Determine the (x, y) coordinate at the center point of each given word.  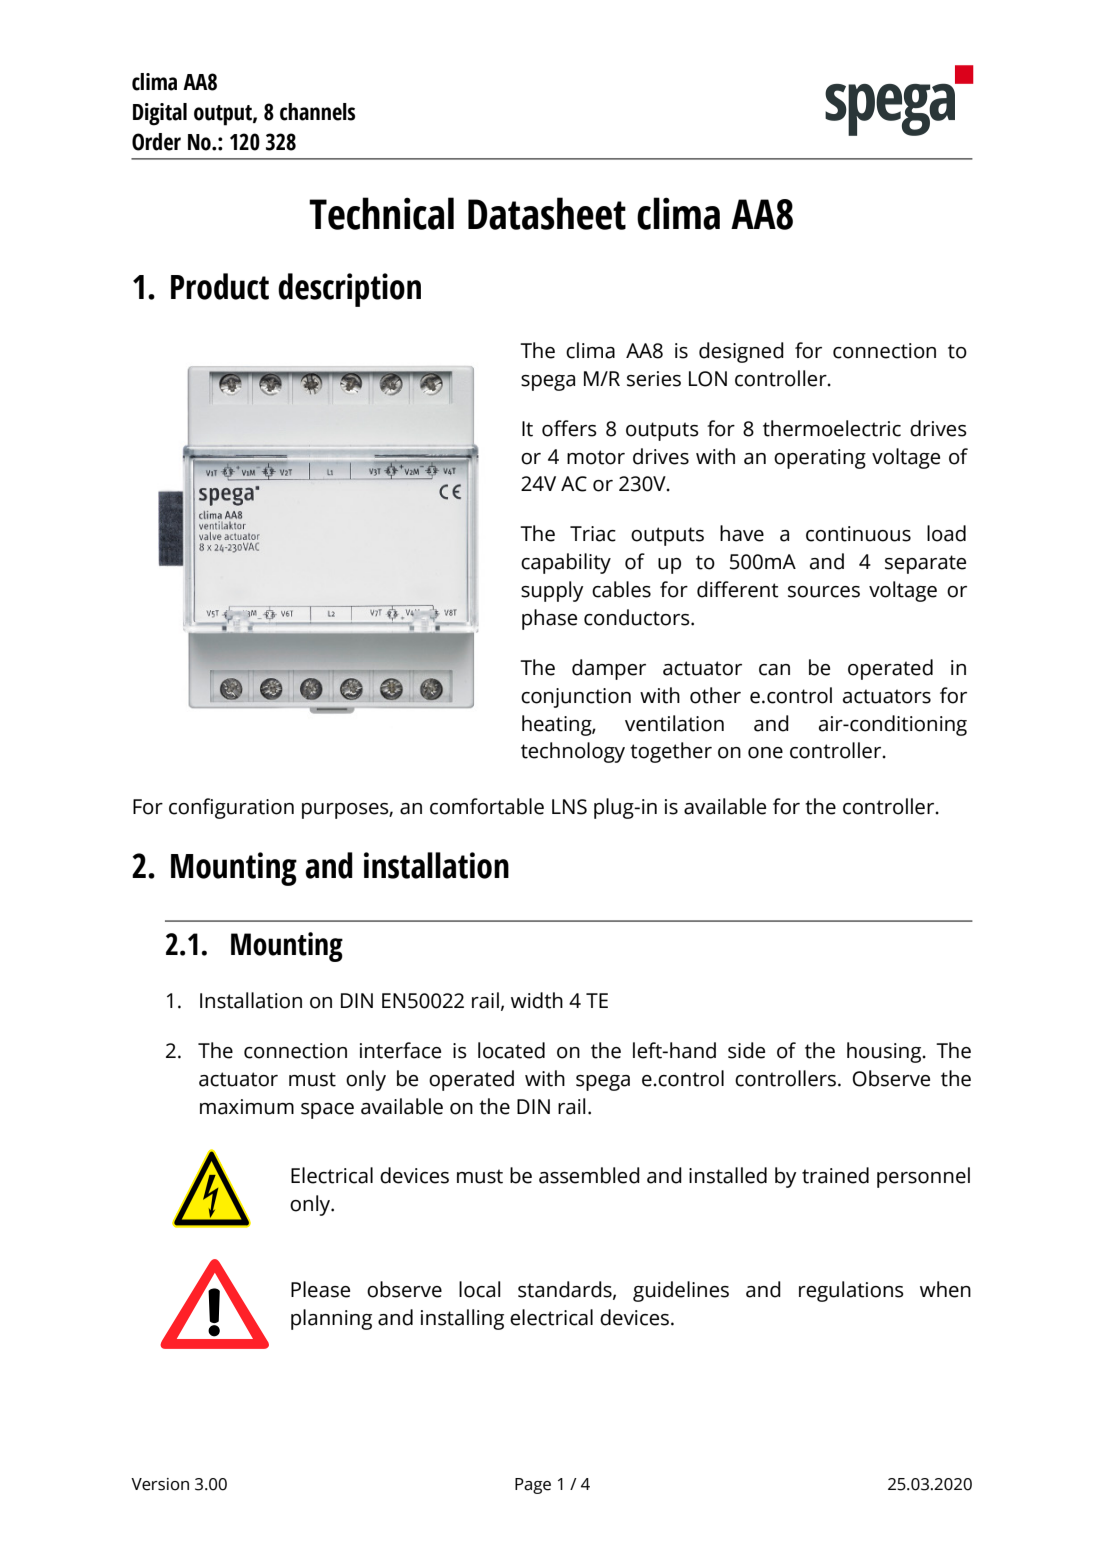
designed (741, 352)
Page (533, 1486)
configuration (231, 808)
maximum (247, 1107)
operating (820, 459)
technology (573, 752)
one (765, 753)
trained (835, 1175)
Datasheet (547, 213)
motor (596, 457)
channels (317, 112)
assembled (589, 1175)
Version (160, 1484)
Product (220, 286)
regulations (851, 1291)
